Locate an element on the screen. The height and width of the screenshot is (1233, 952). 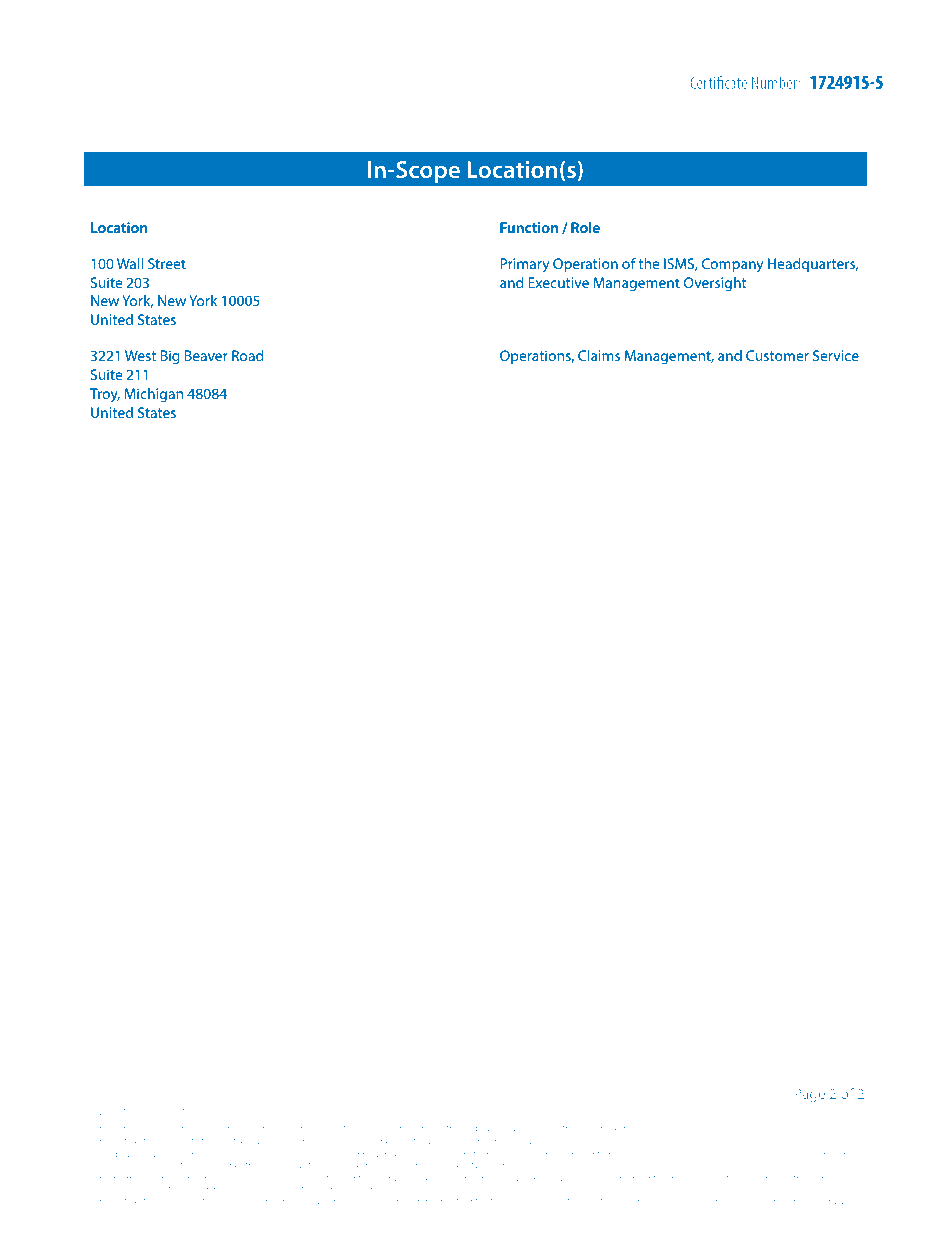
Oversight is located at coordinates (715, 284).
